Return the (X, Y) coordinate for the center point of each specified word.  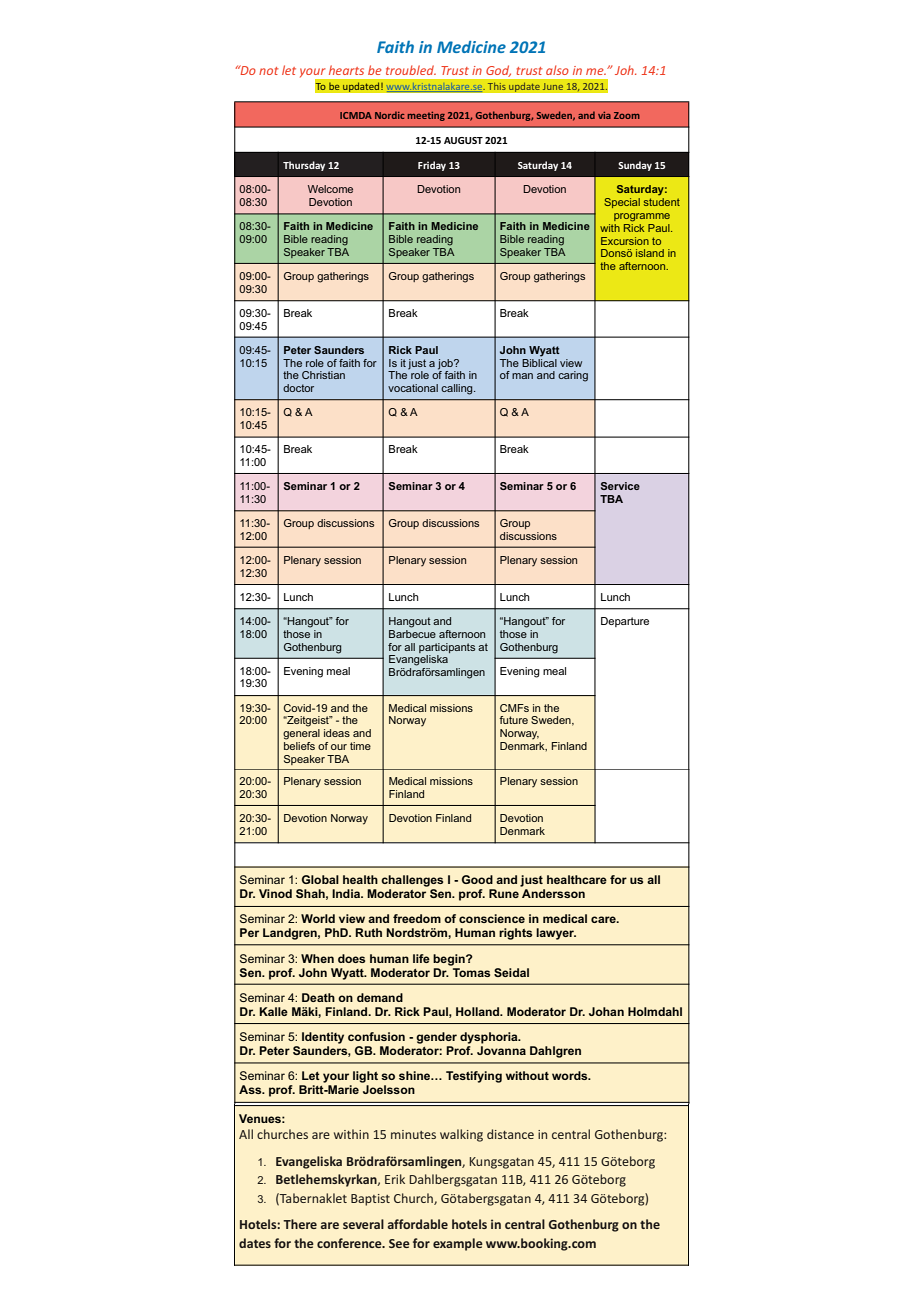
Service (620, 486)
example (458, 1244)
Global (320, 879)
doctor (298, 388)
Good (477, 879)
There (300, 1224)
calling (458, 389)
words (571, 1075)
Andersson (553, 893)
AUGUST (463, 140)
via (604, 115)
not (268, 71)
